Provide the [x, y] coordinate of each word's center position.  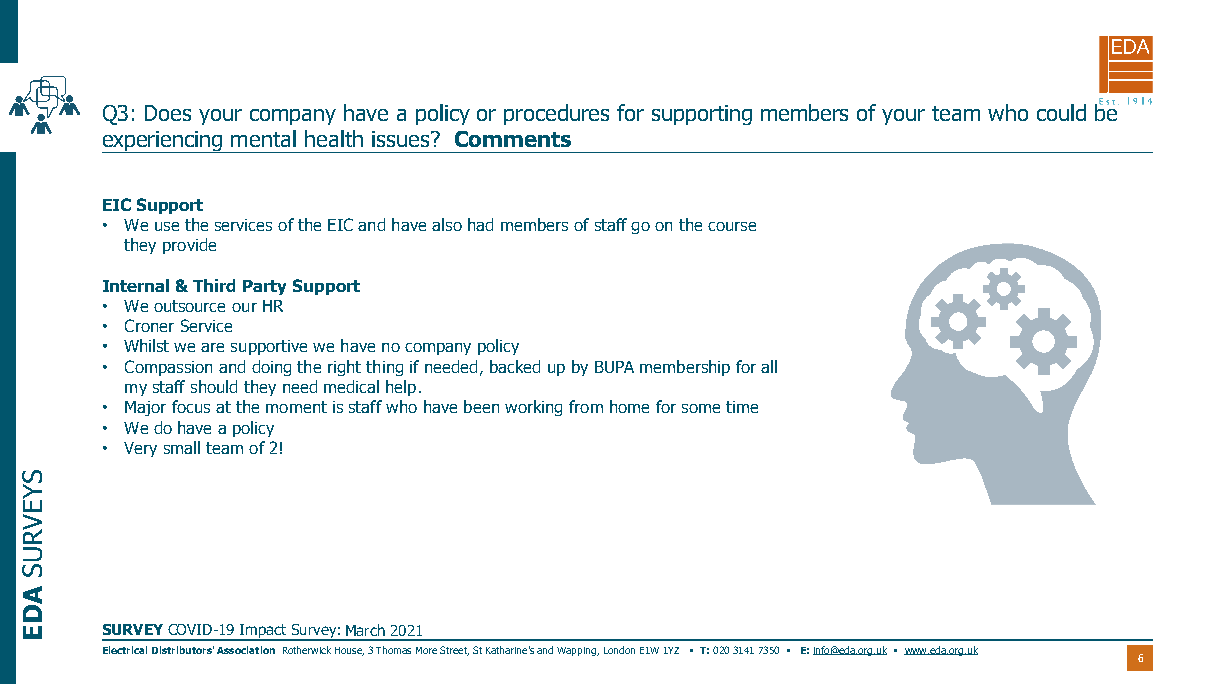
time [742, 407]
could [1061, 112]
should [214, 386]
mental [263, 138]
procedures [556, 114]
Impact [263, 632]
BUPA [614, 367]
